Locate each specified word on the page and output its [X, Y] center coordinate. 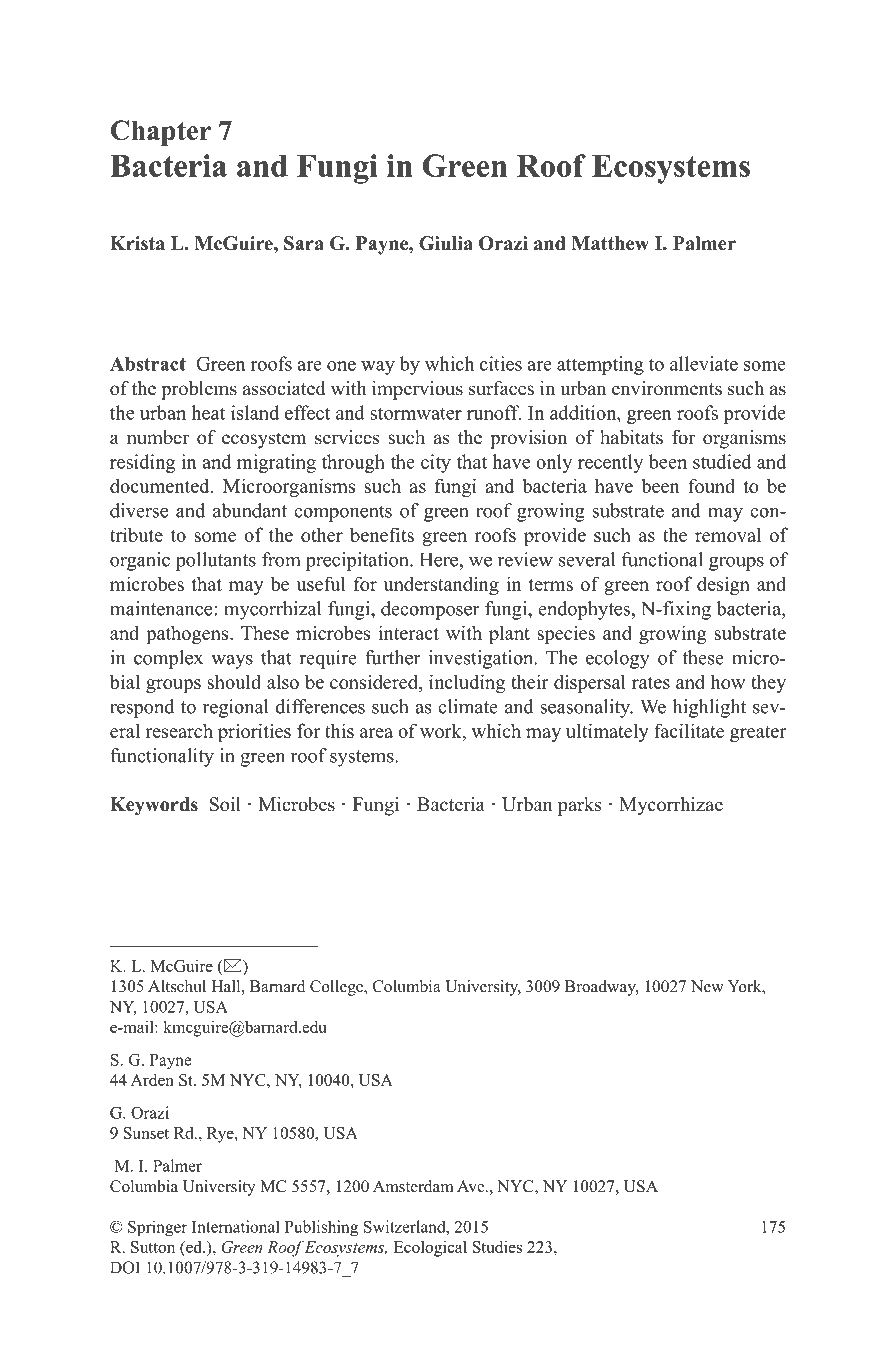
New [707, 986]
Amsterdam [413, 1186]
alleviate [704, 363]
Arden [152, 1080]
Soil [225, 804]
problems [199, 390]
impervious [417, 390]
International [236, 1226]
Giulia [446, 243]
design [723, 585]
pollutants [216, 561]
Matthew [610, 243]
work [442, 730]
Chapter [161, 133]
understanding [441, 585]
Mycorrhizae [671, 806]
